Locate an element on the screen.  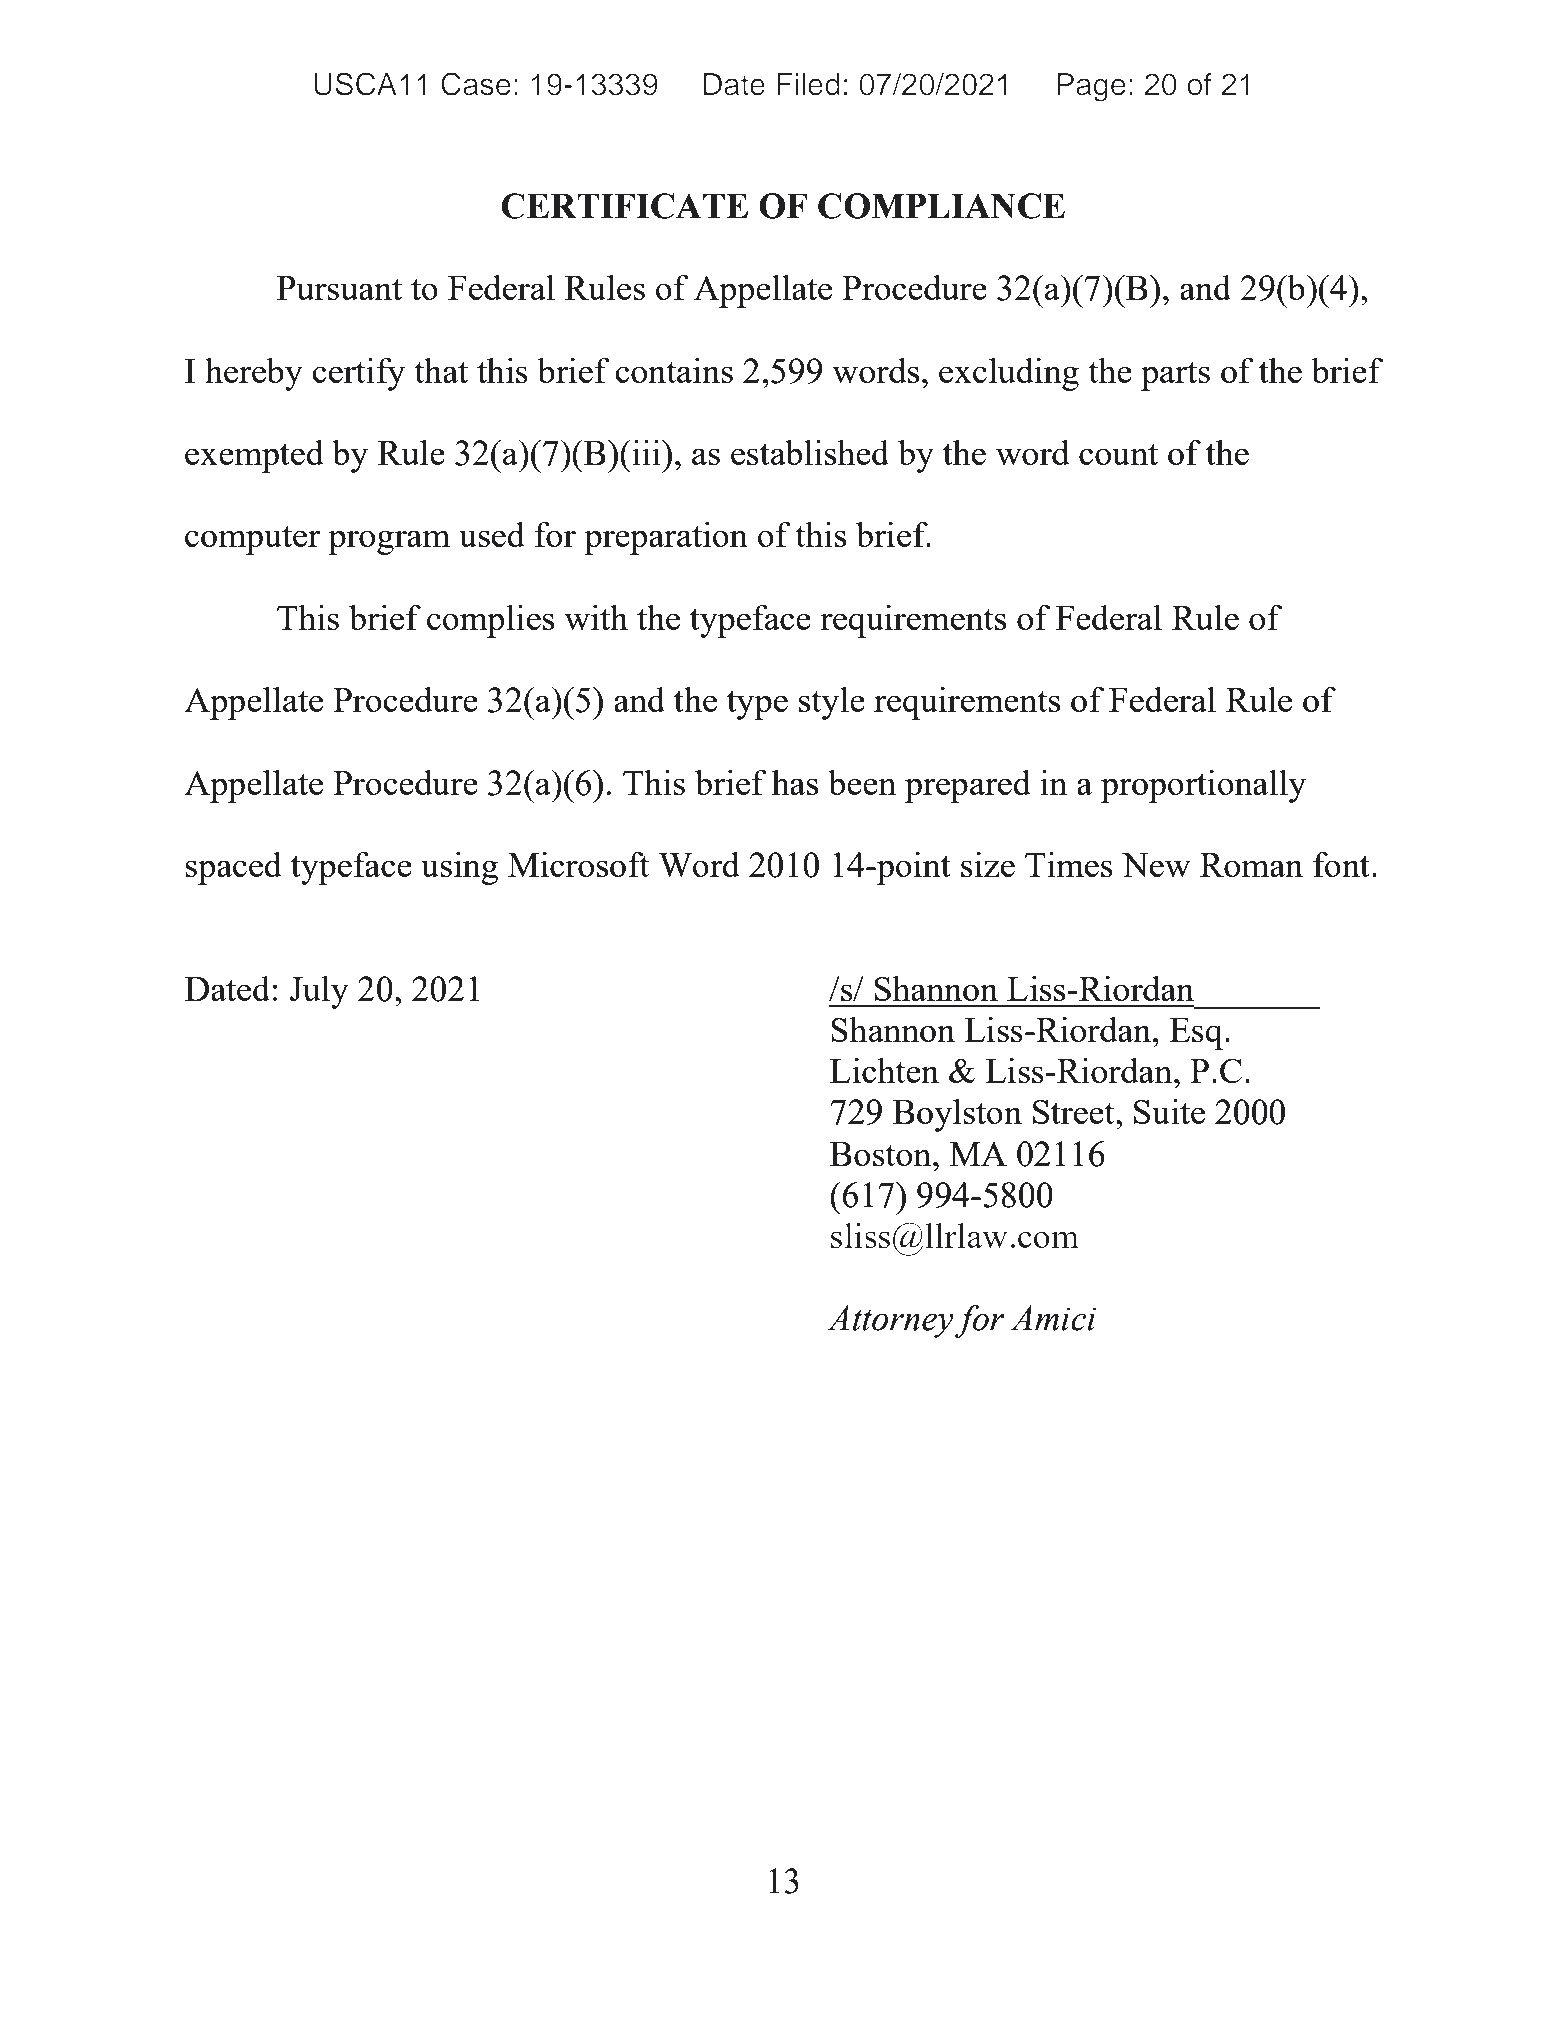
certify is located at coordinates (358, 374).
